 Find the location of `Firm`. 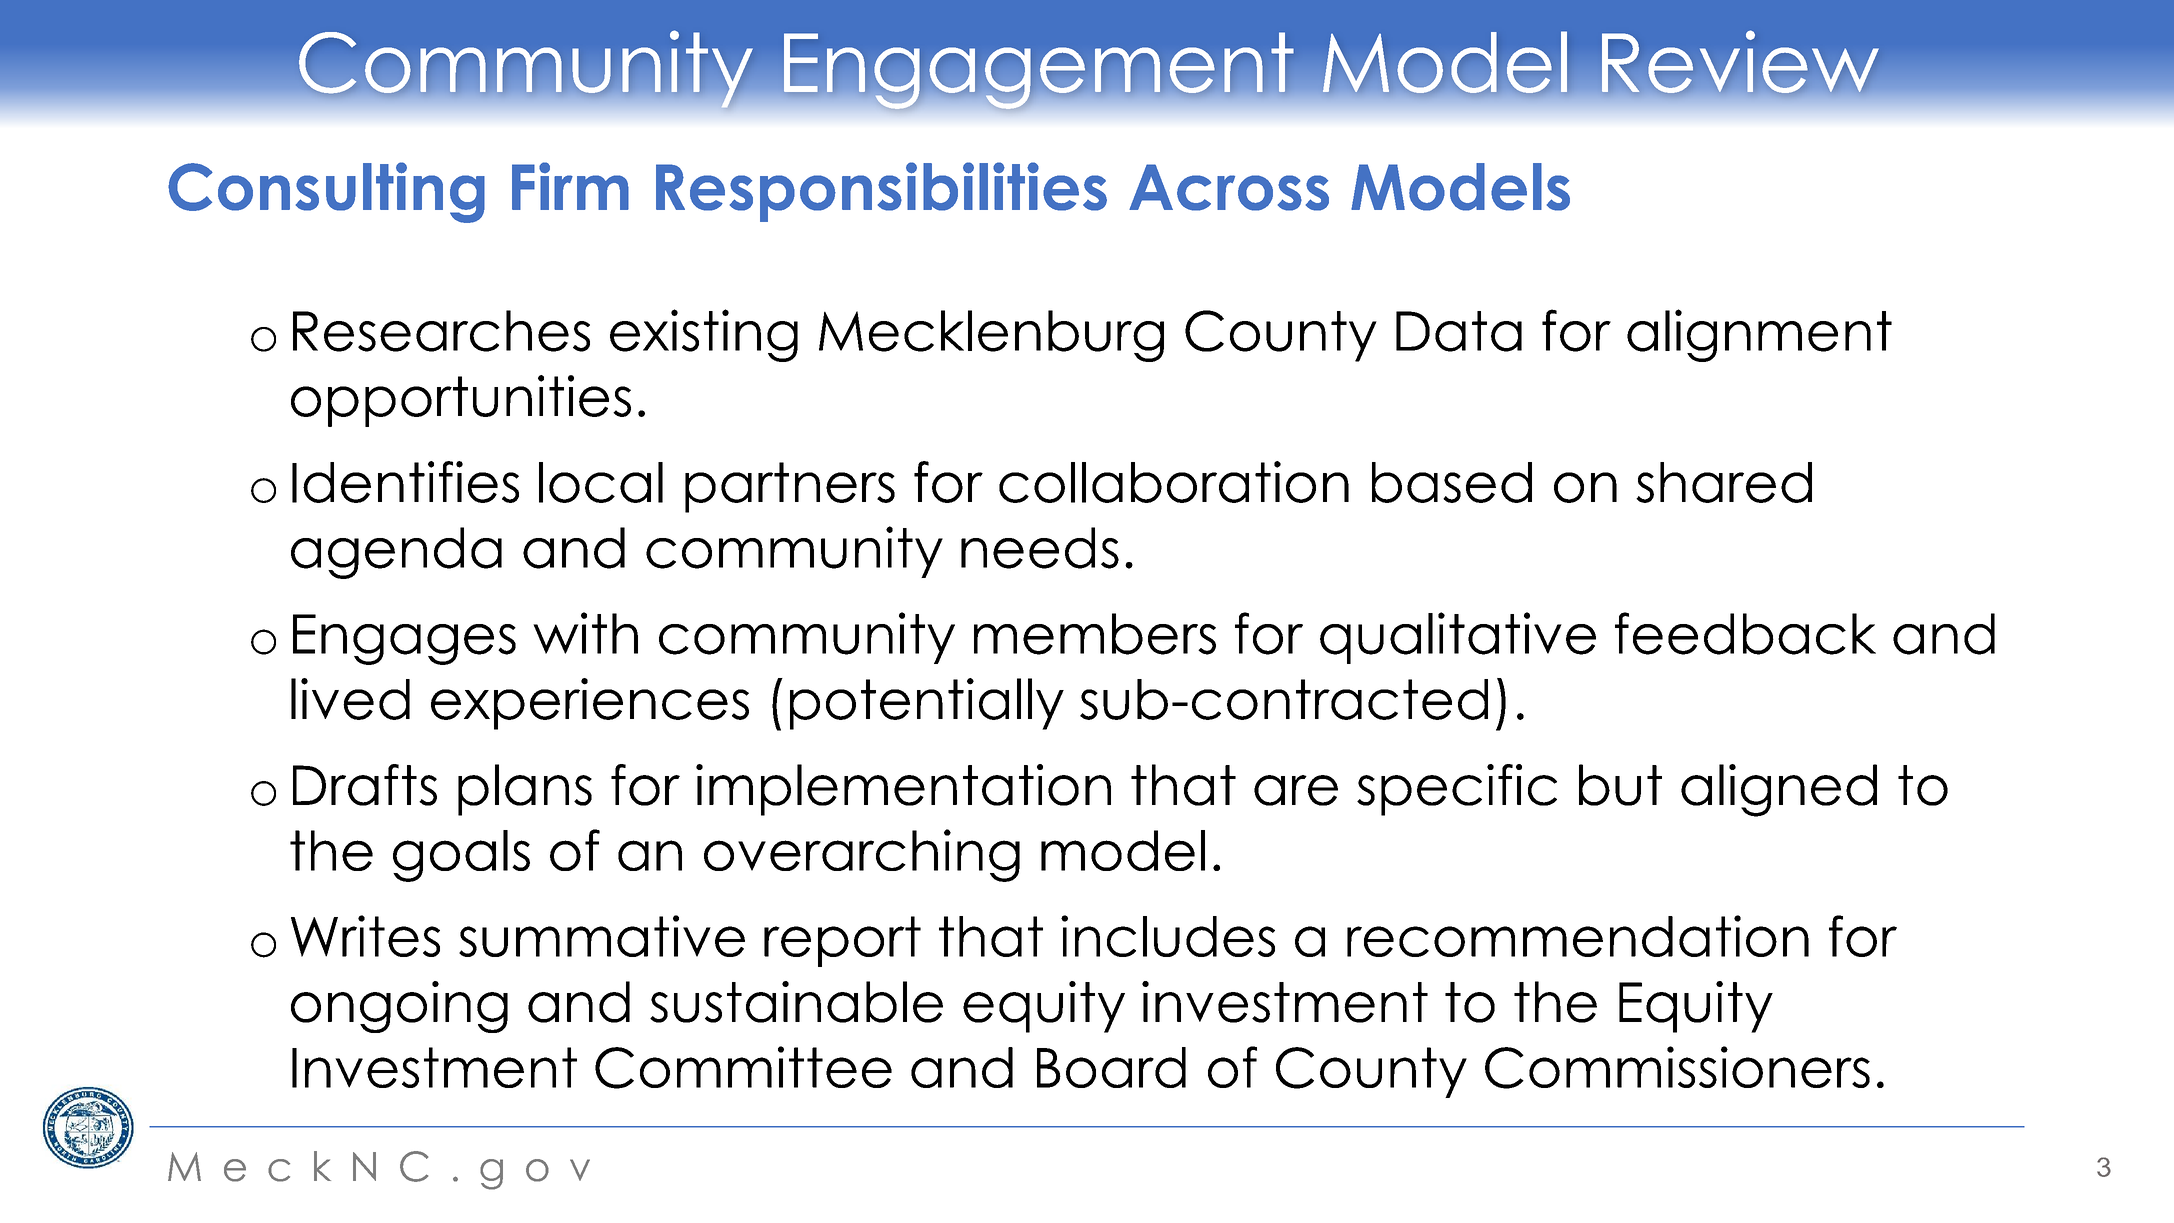

Firm is located at coordinates (570, 186).
